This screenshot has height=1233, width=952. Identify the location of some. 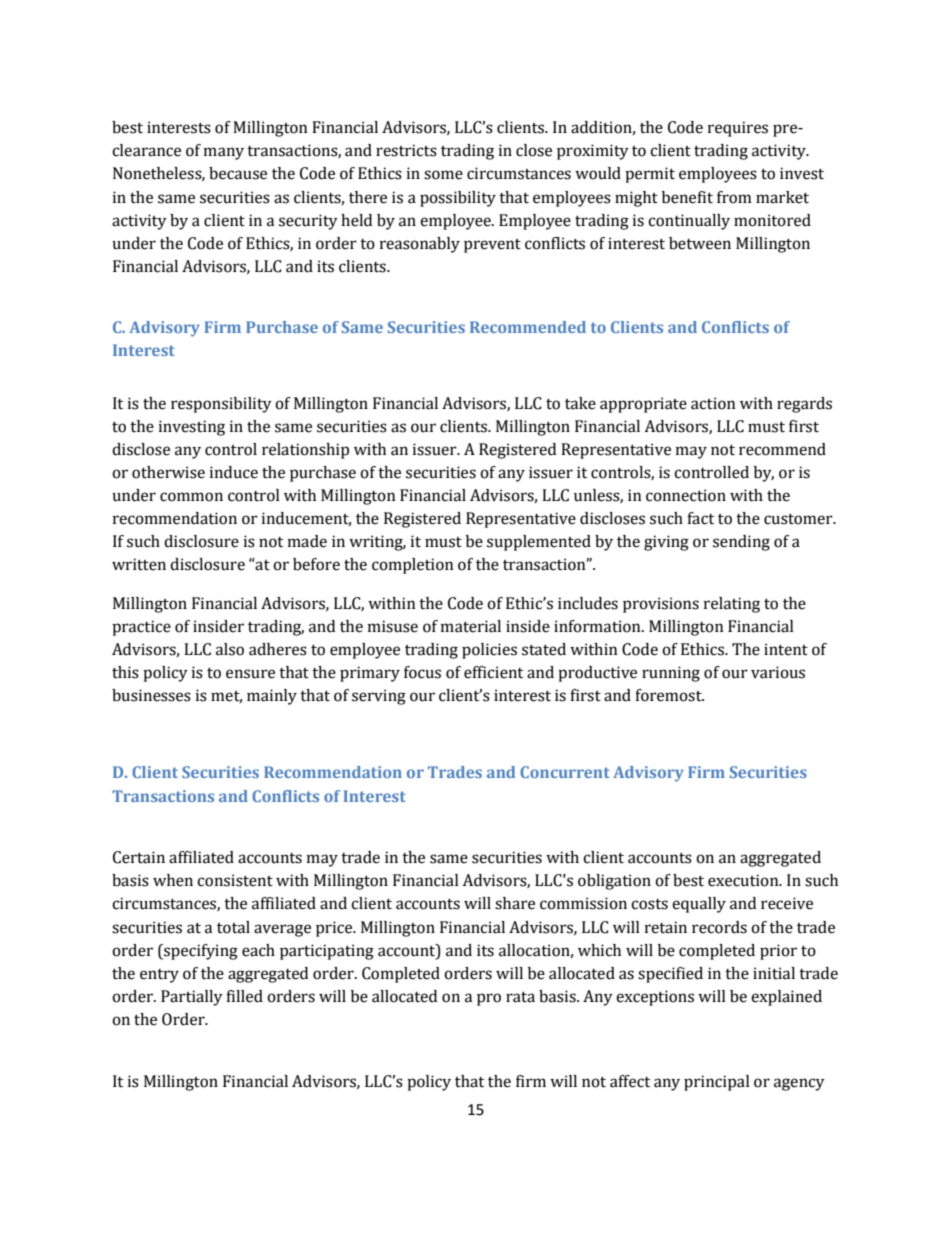
(443, 175).
